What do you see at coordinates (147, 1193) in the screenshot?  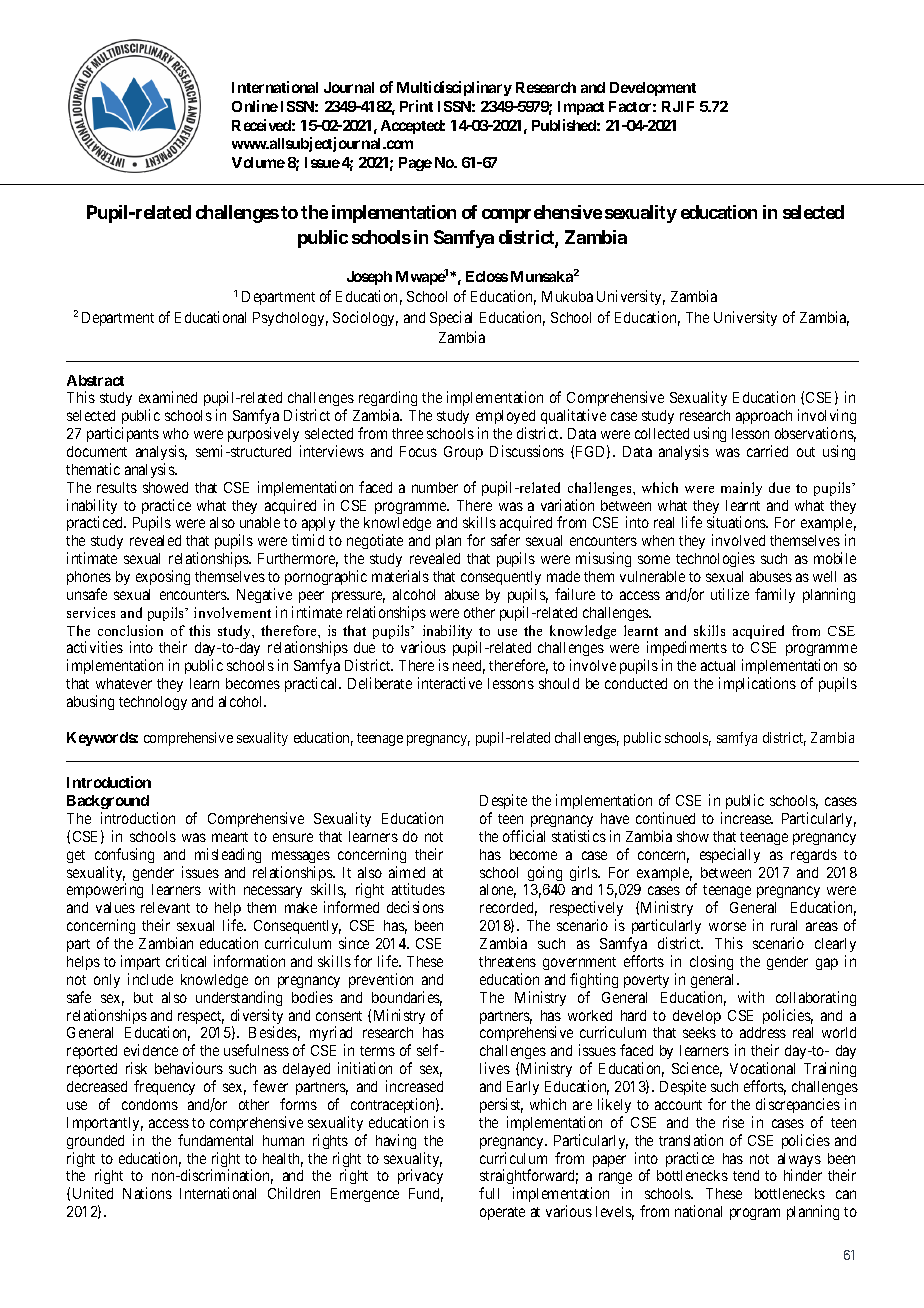 I see `Nations` at bounding box center [147, 1193].
